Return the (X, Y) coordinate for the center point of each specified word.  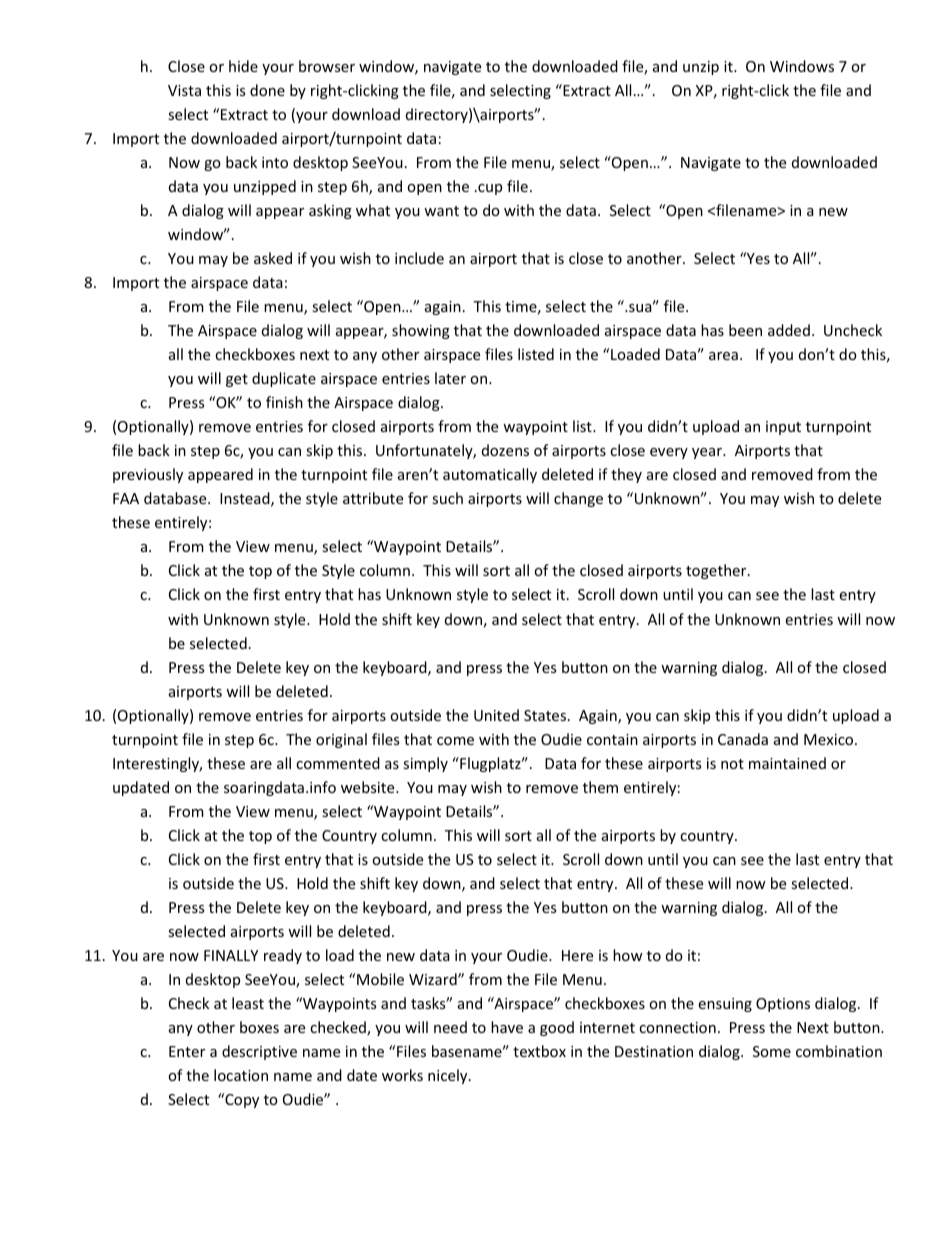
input (783, 428)
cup (489, 189)
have (507, 1027)
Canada (743, 739)
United (496, 715)
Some (772, 1051)
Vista (184, 90)
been (745, 330)
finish (284, 402)
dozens (505, 450)
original (341, 740)
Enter (187, 1051)
